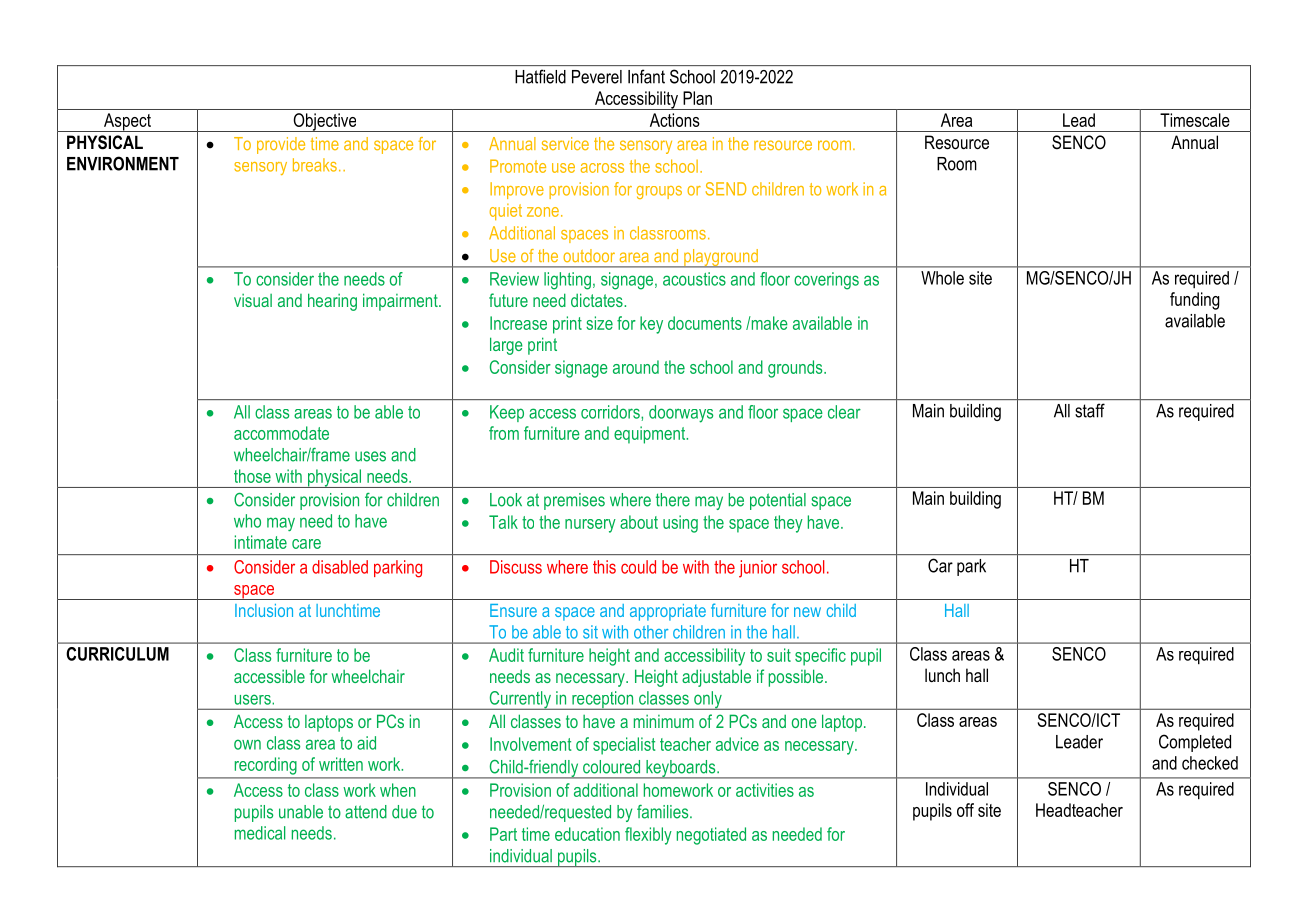 The width and height of the screenshot is (1308, 924). I want to click on SEND, so click(726, 189).
